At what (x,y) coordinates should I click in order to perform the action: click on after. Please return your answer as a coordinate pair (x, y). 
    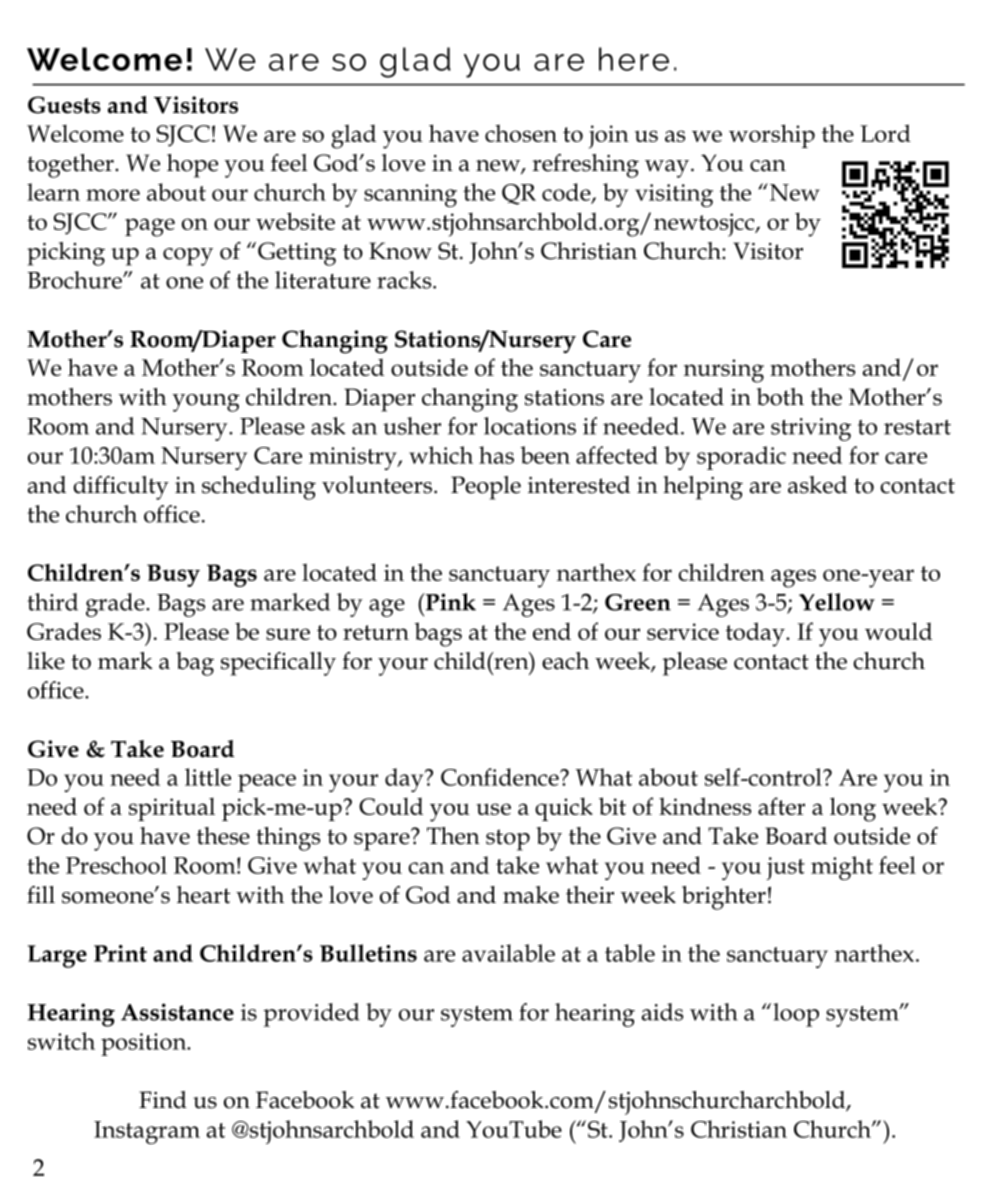
    Looking at the image, I should click on (781, 806).
